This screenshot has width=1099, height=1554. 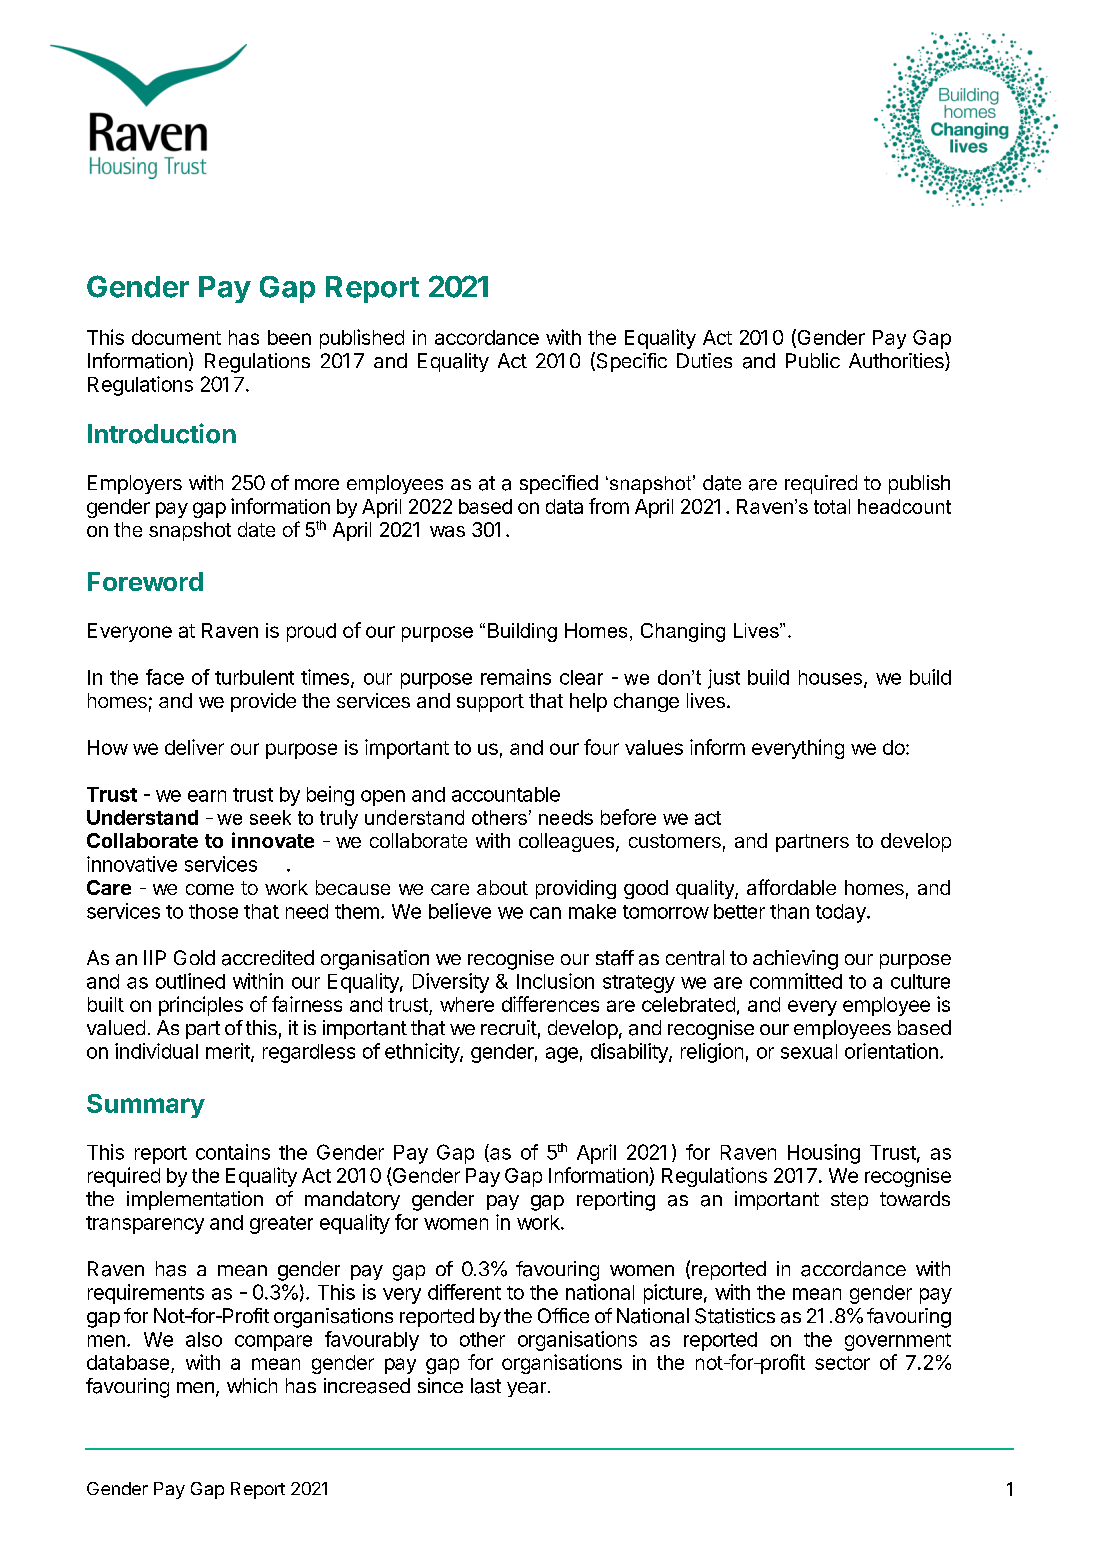 What do you see at coordinates (809, 1051) in the screenshot?
I see `sexual` at bounding box center [809, 1051].
